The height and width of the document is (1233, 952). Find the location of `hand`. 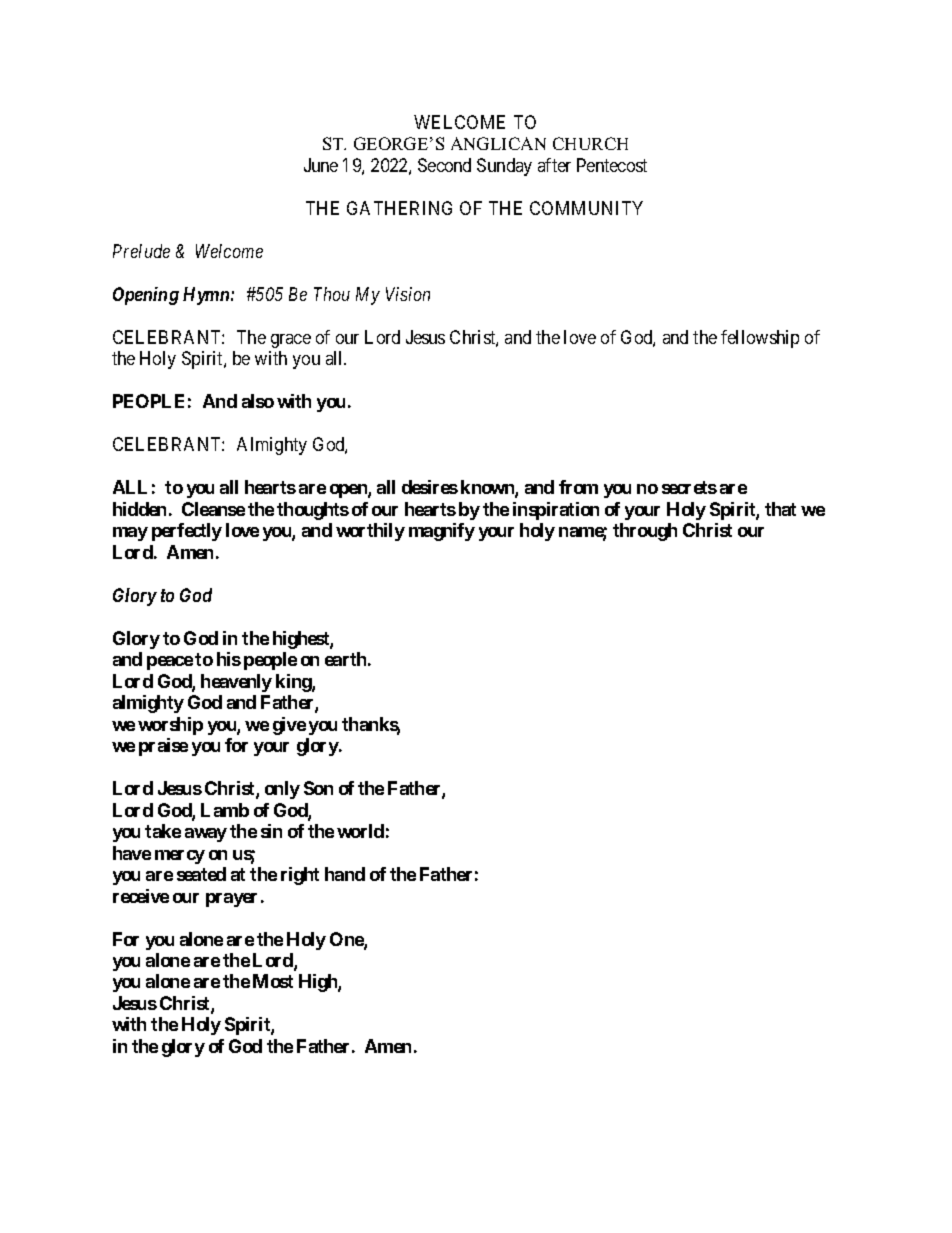

hand is located at coordinates (345, 874).
